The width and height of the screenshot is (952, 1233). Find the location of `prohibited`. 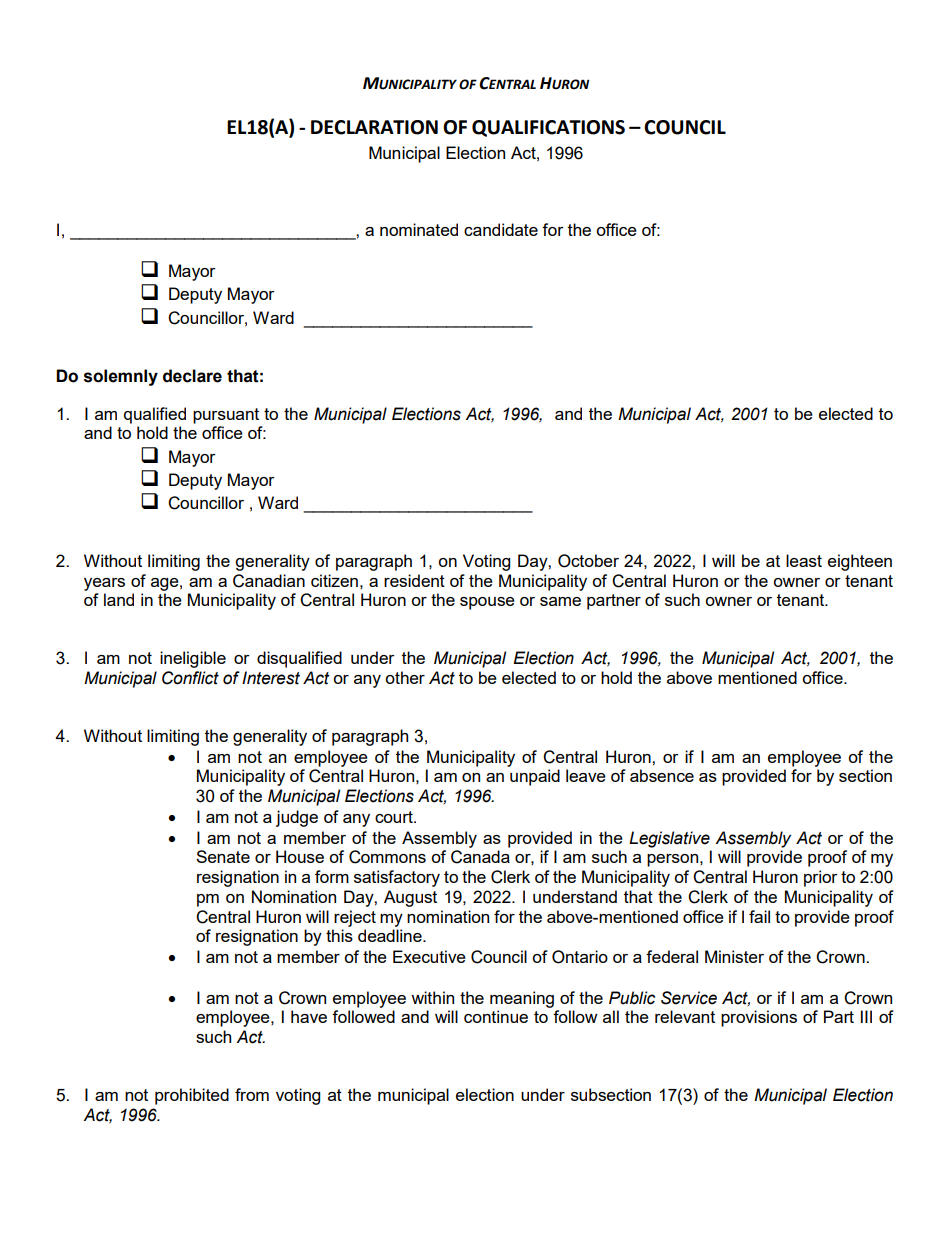

prohibited is located at coordinates (192, 1096).
